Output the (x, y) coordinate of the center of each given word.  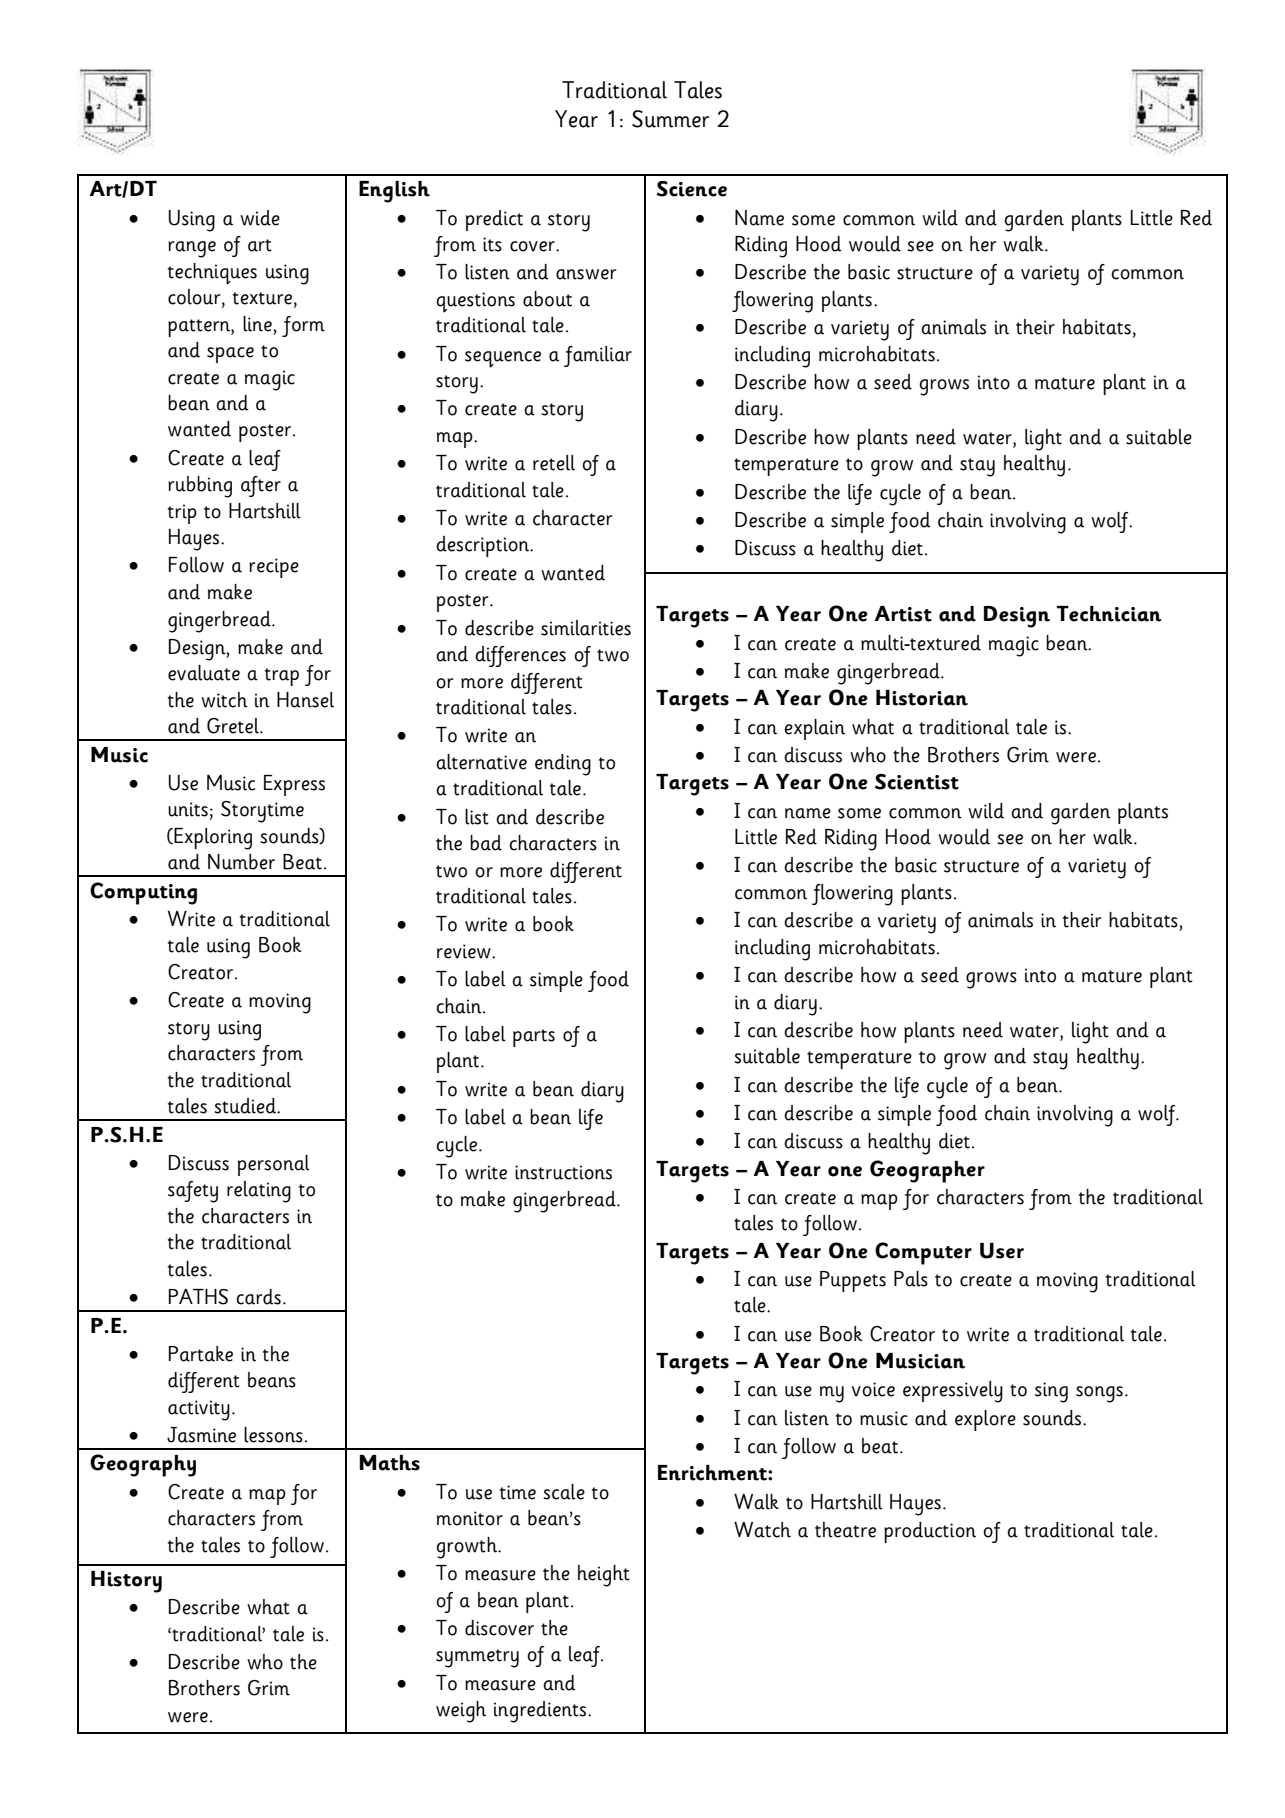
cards (258, 1297)
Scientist (917, 782)
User (1002, 1251)
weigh (461, 1712)
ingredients (541, 1712)
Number (241, 862)
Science (691, 189)
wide (260, 218)
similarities (586, 628)
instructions (563, 1172)
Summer (670, 119)
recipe (274, 568)
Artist (903, 614)
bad (486, 843)
